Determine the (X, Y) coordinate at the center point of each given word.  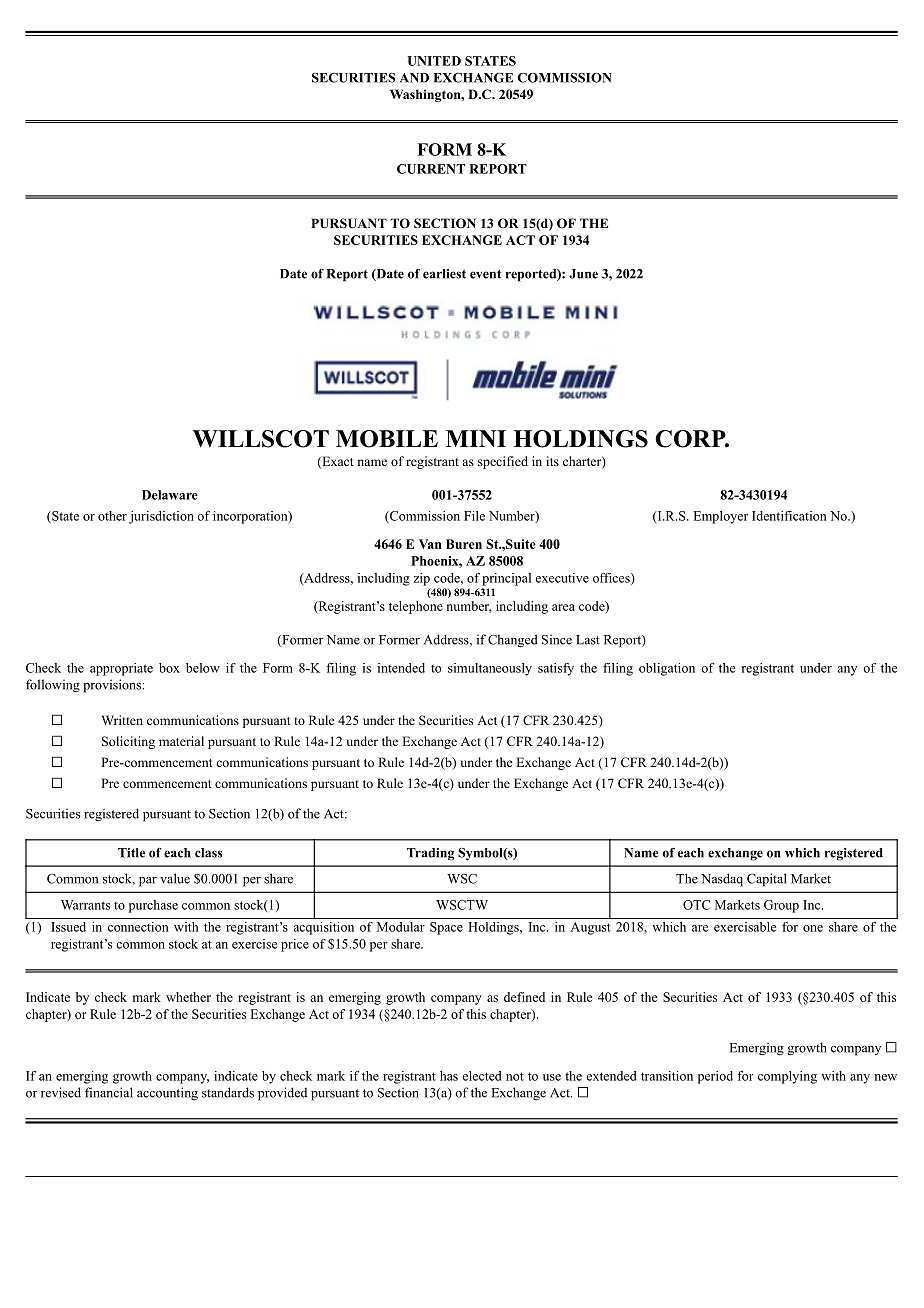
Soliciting (128, 742)
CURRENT (431, 169)
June (583, 274)
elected (481, 1076)
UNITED (434, 61)
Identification (789, 516)
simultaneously (490, 669)
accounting (167, 1094)
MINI (476, 438)
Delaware (170, 495)
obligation (667, 669)
